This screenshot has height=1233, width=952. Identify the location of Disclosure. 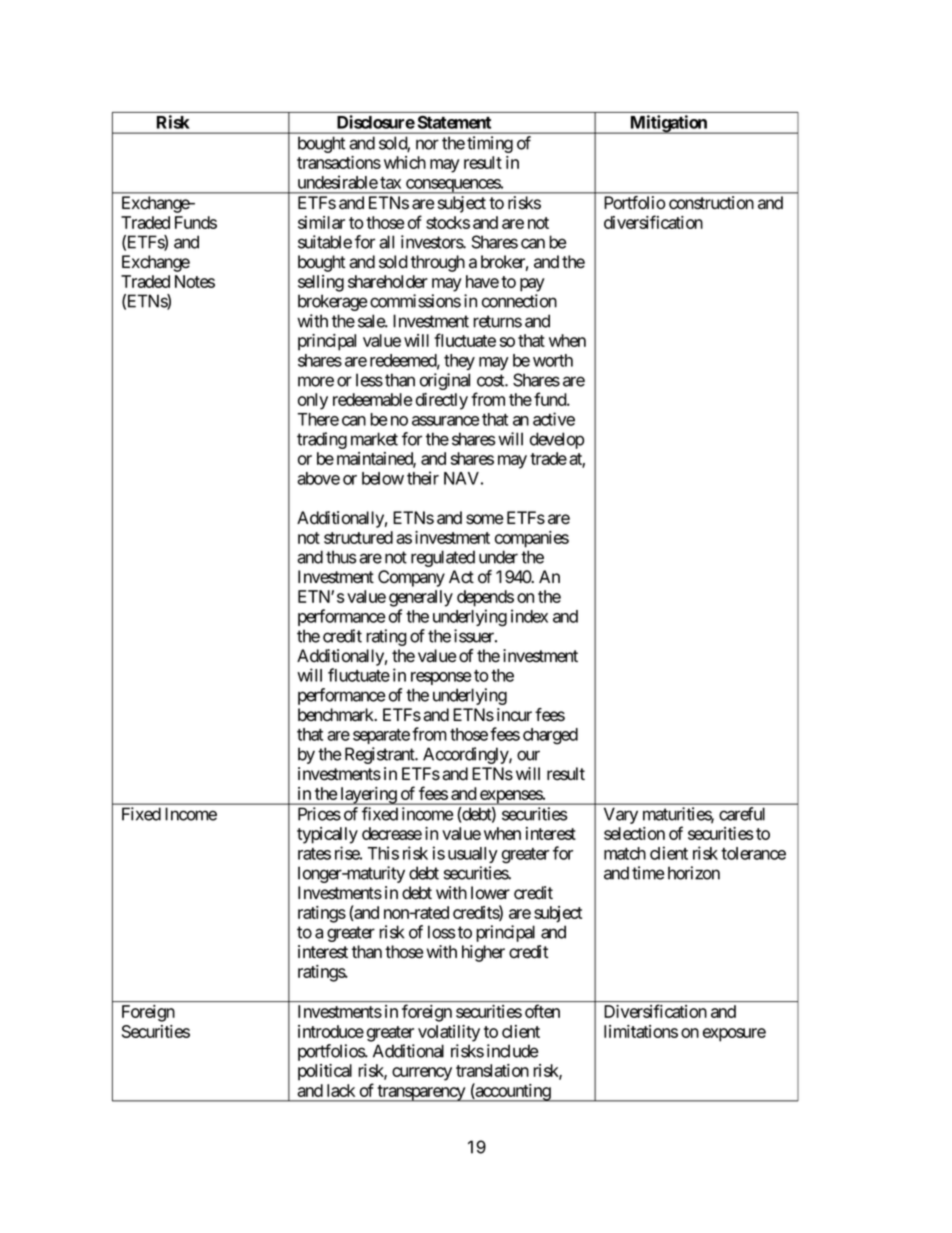
(376, 122).
